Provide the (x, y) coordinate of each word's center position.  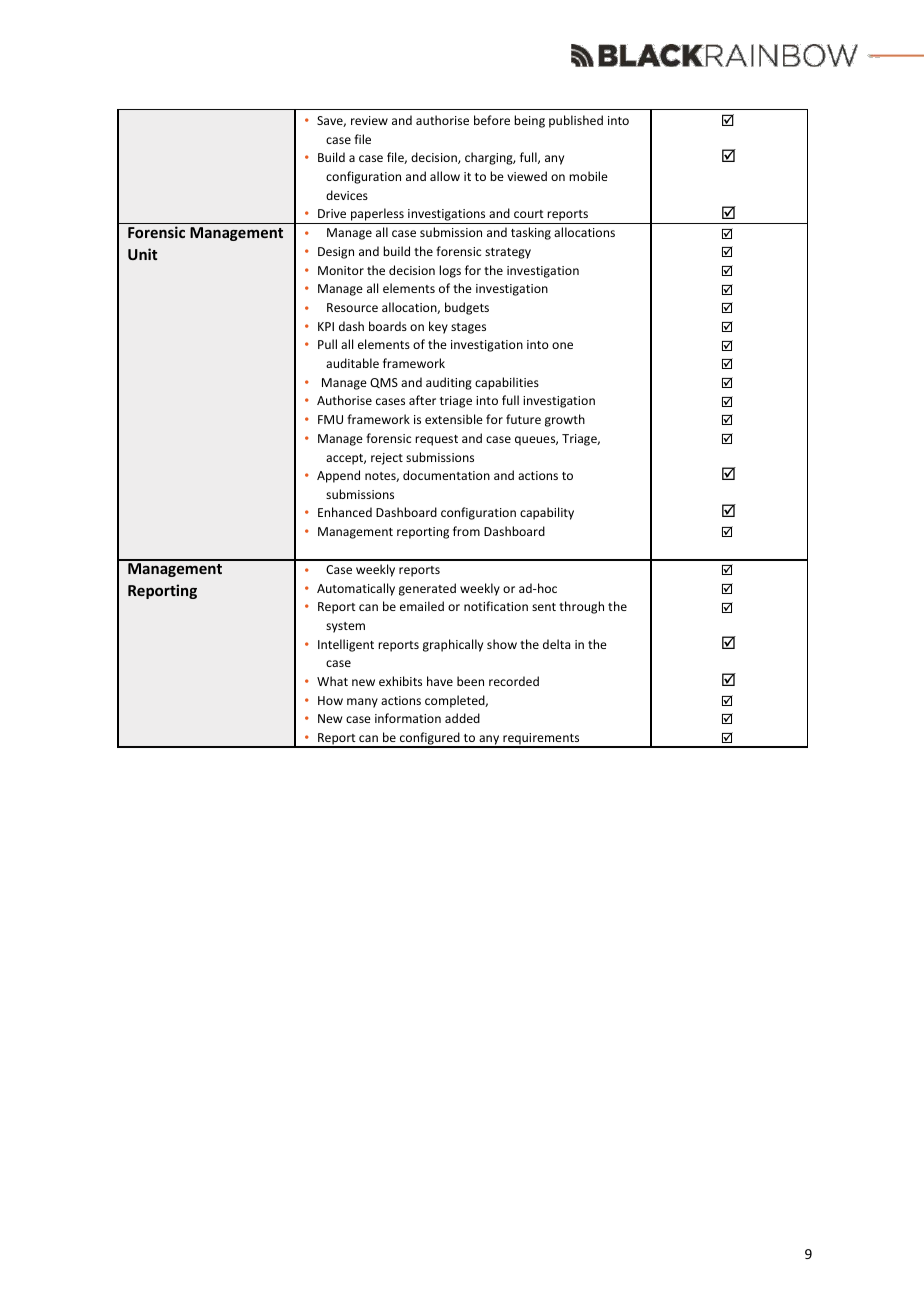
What (332, 681)
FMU (330, 419)
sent (544, 607)
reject (387, 459)
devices (347, 195)
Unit (142, 254)
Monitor (341, 270)
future (523, 419)
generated (427, 589)
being (529, 121)
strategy (508, 253)
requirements (541, 740)
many (362, 703)
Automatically (356, 589)
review (369, 120)
